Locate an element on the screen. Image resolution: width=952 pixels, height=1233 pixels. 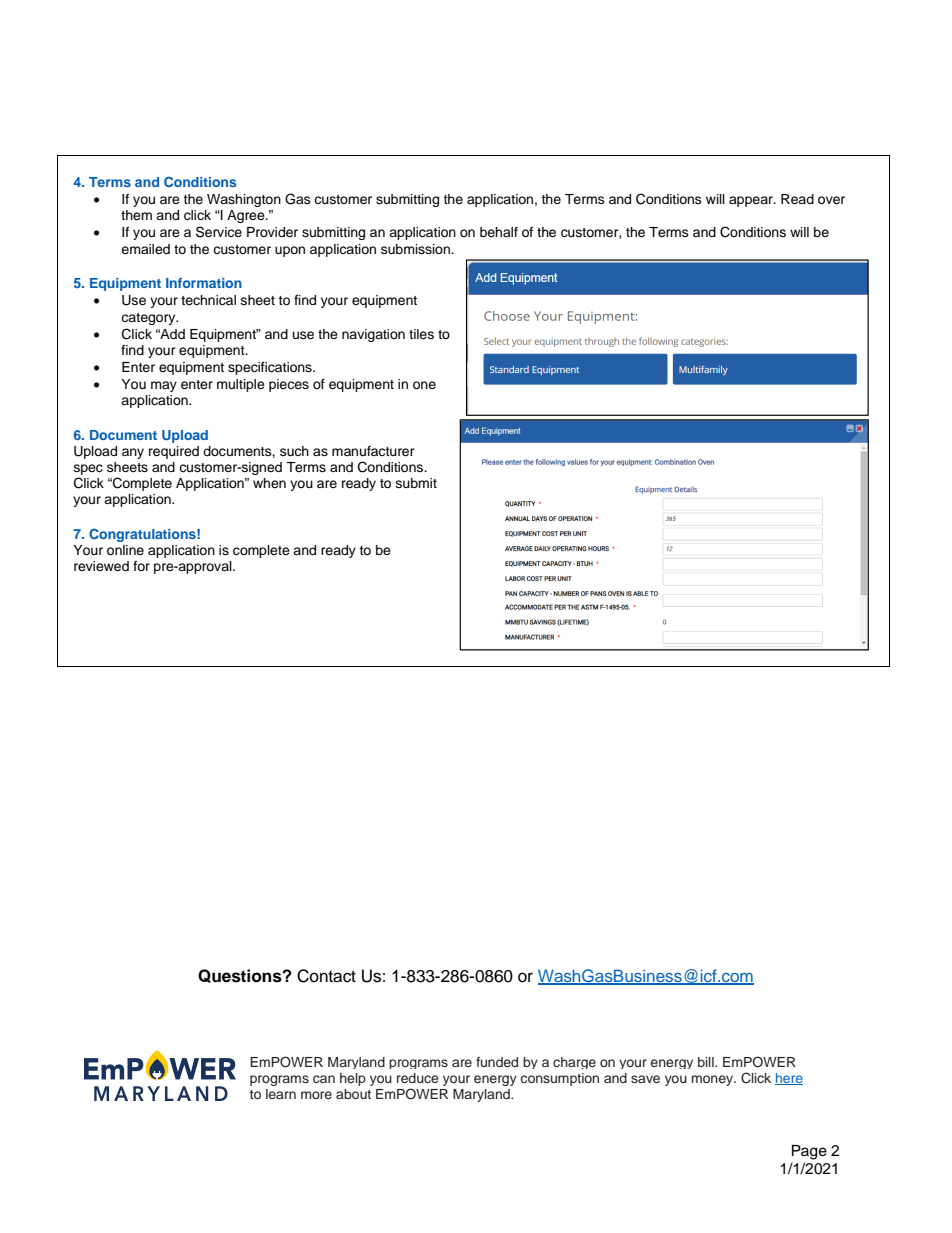
behalf is located at coordinates (499, 232).
